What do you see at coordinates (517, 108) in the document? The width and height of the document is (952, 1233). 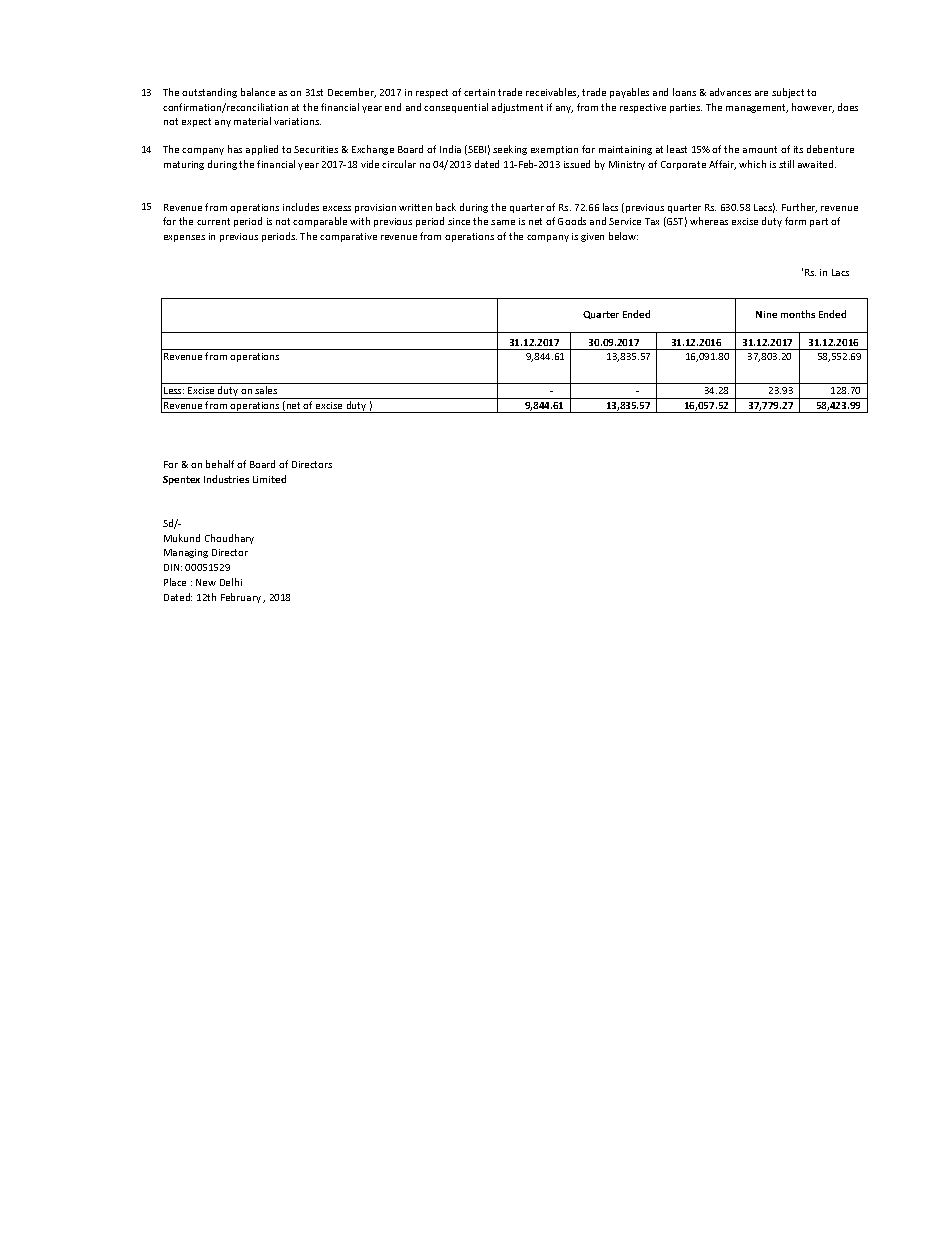 I see `adjustment` at bounding box center [517, 108].
